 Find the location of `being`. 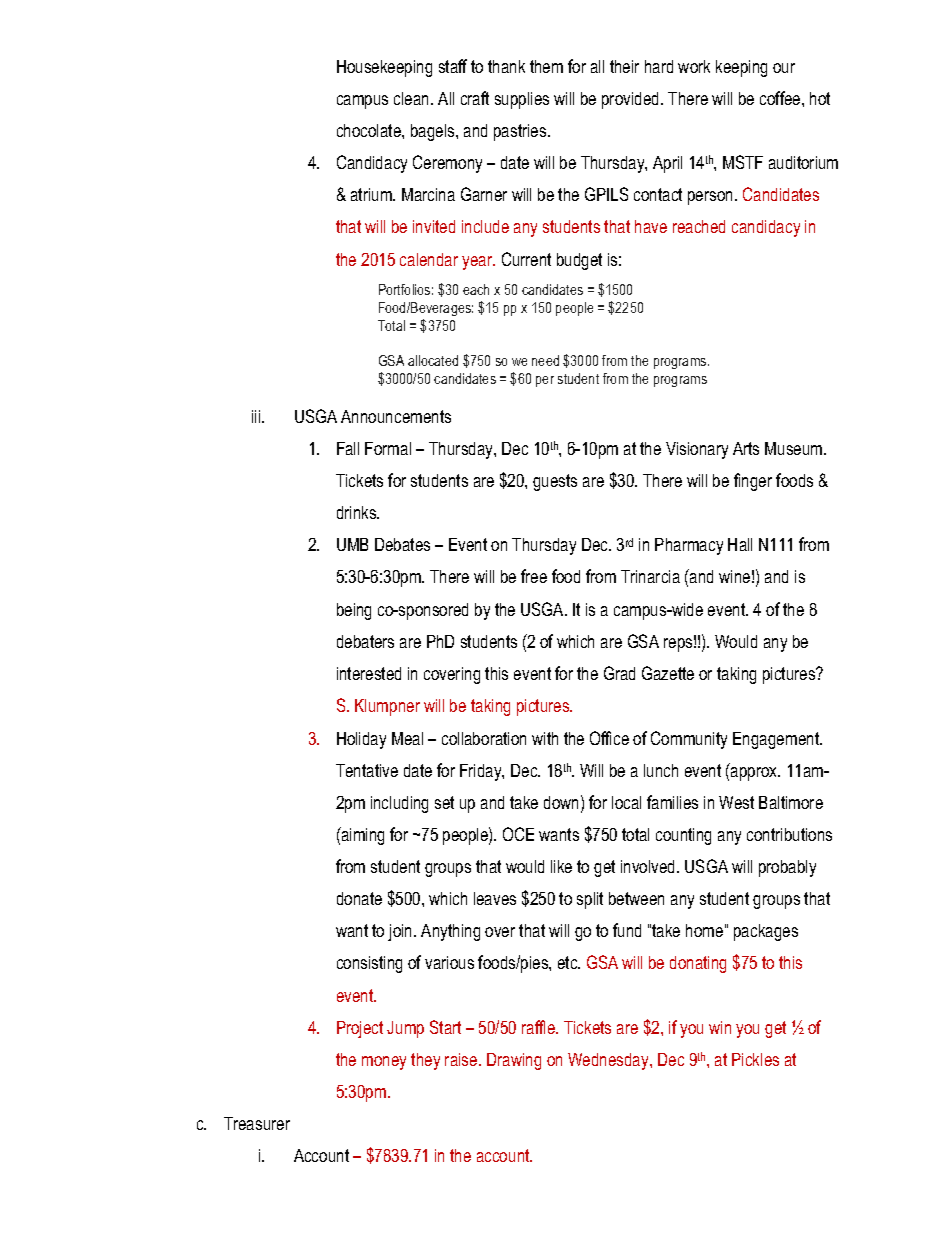

being is located at coordinates (354, 611).
